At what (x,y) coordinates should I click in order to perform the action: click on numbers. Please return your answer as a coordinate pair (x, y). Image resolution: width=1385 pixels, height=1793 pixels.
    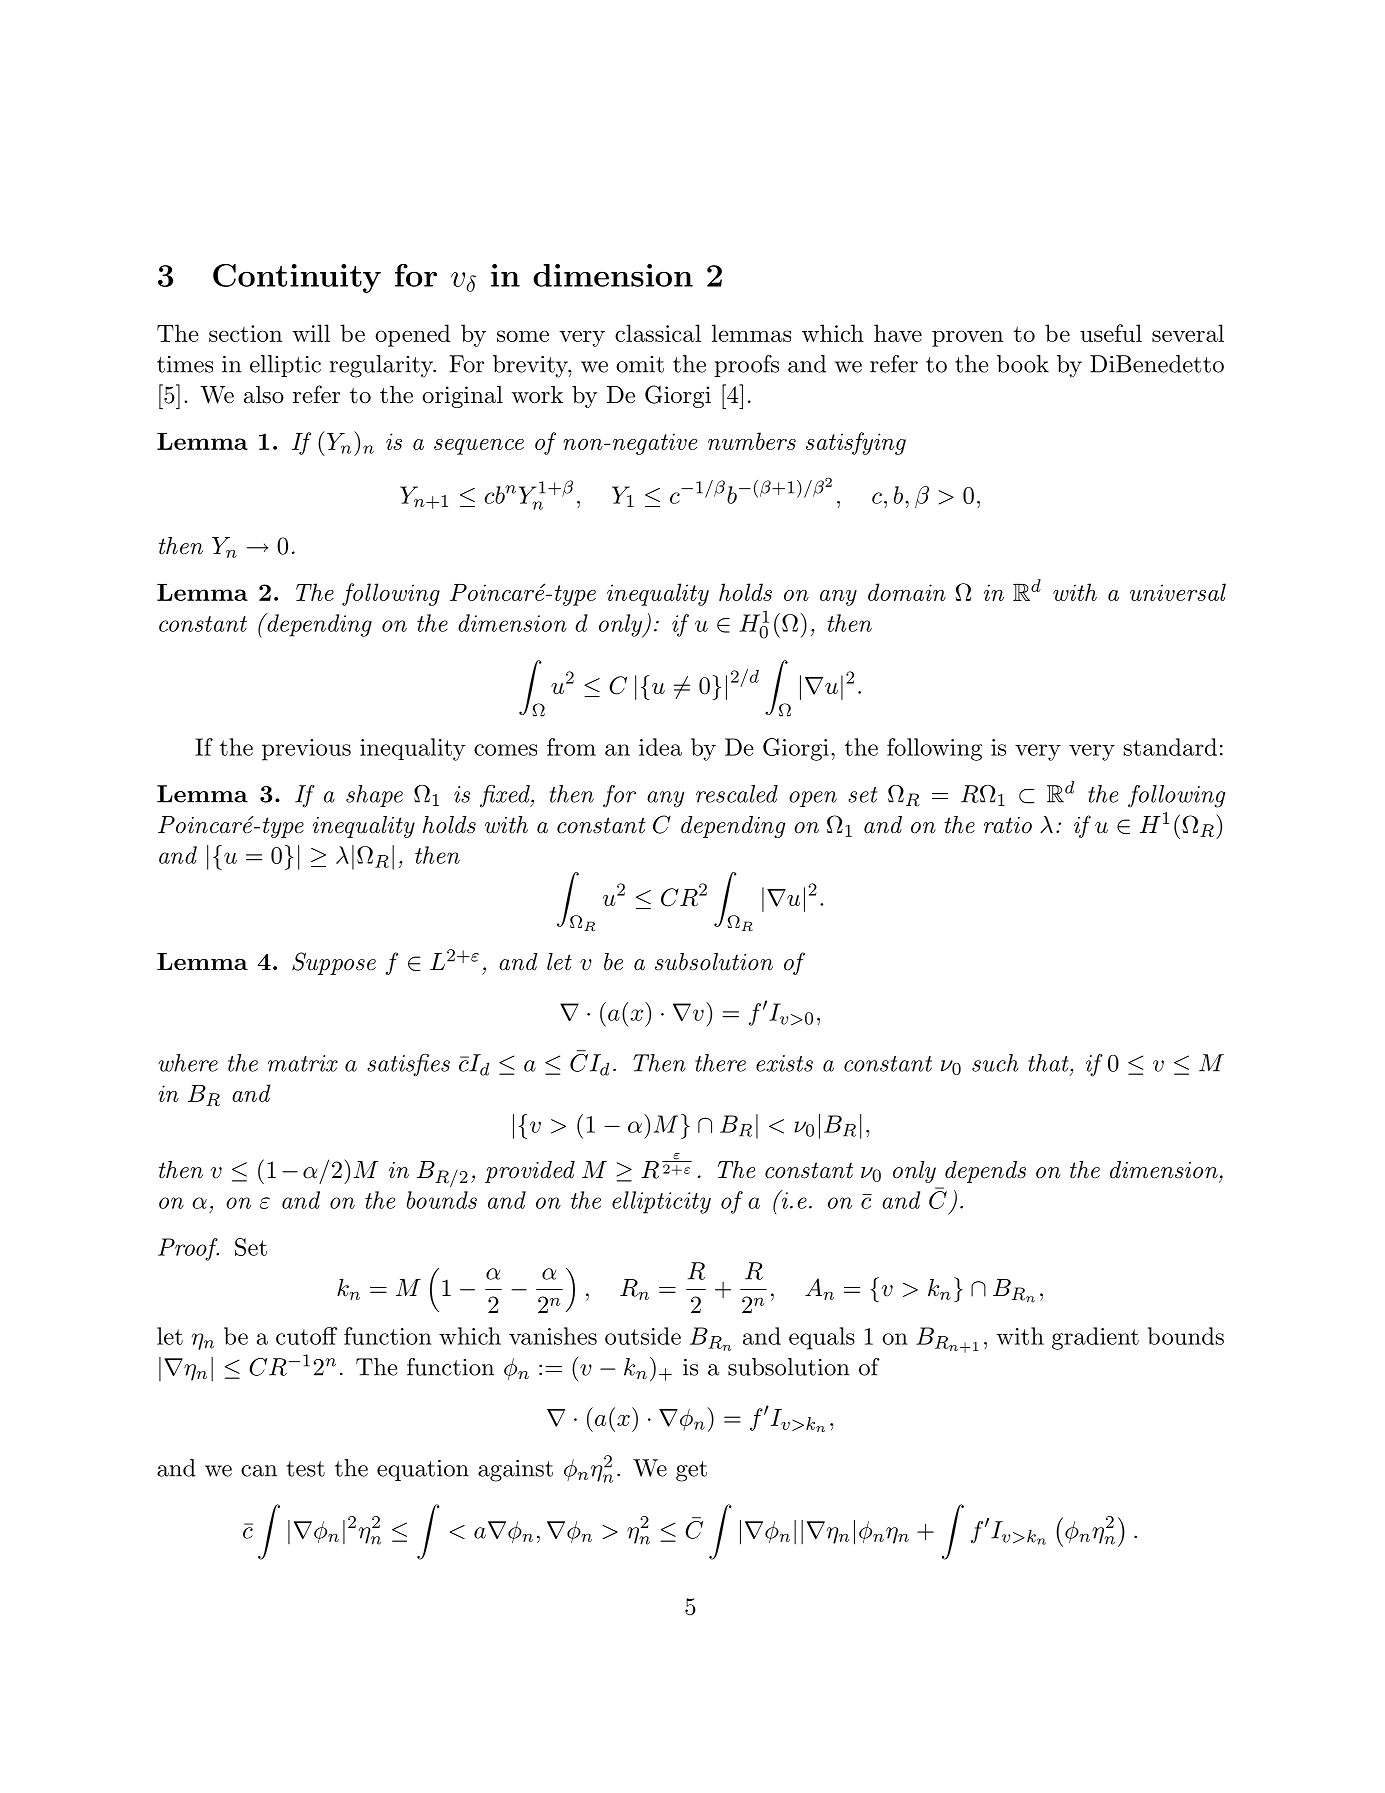
    Looking at the image, I should click on (752, 441).
